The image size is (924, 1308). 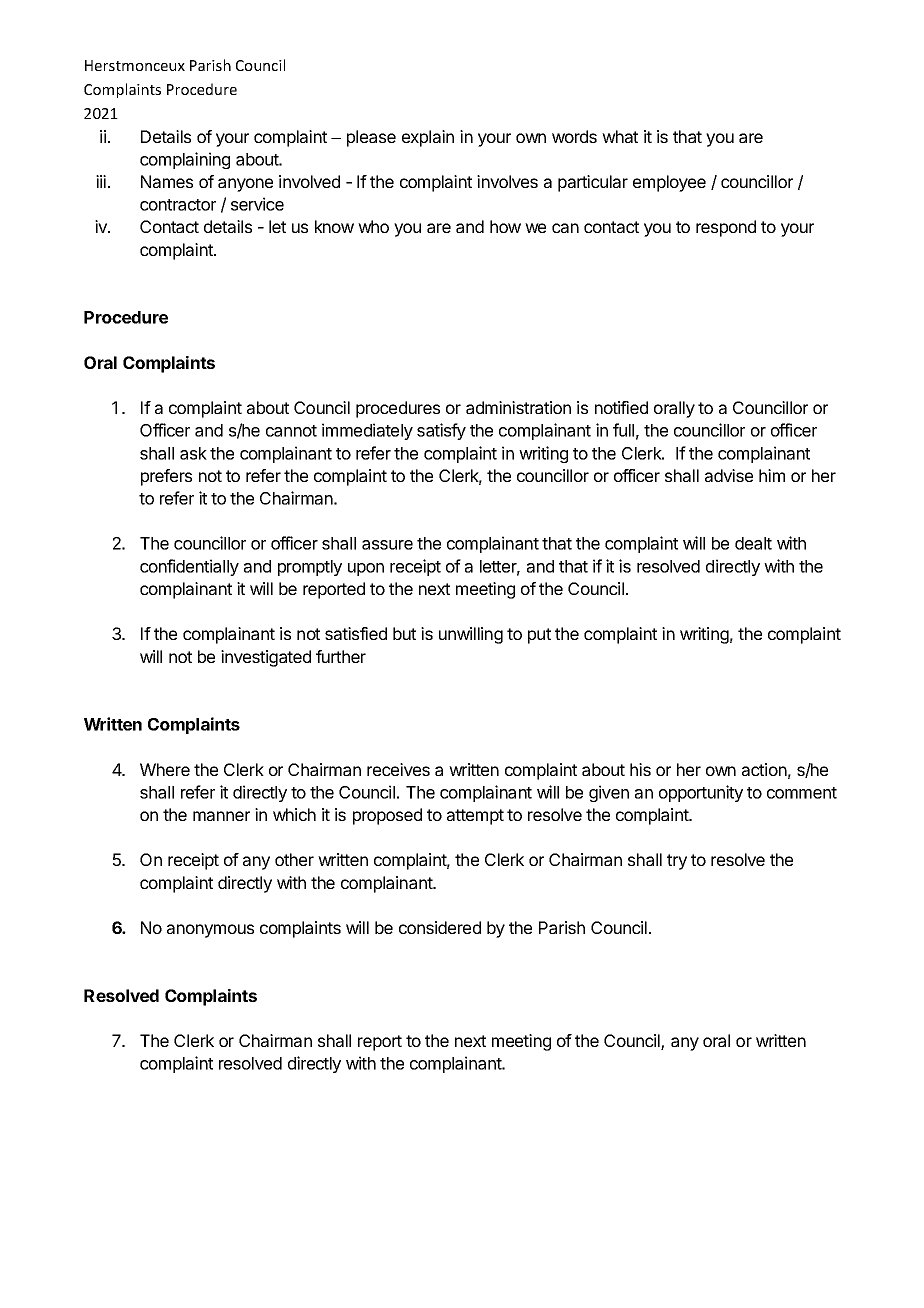 I want to click on ask, so click(x=193, y=453).
